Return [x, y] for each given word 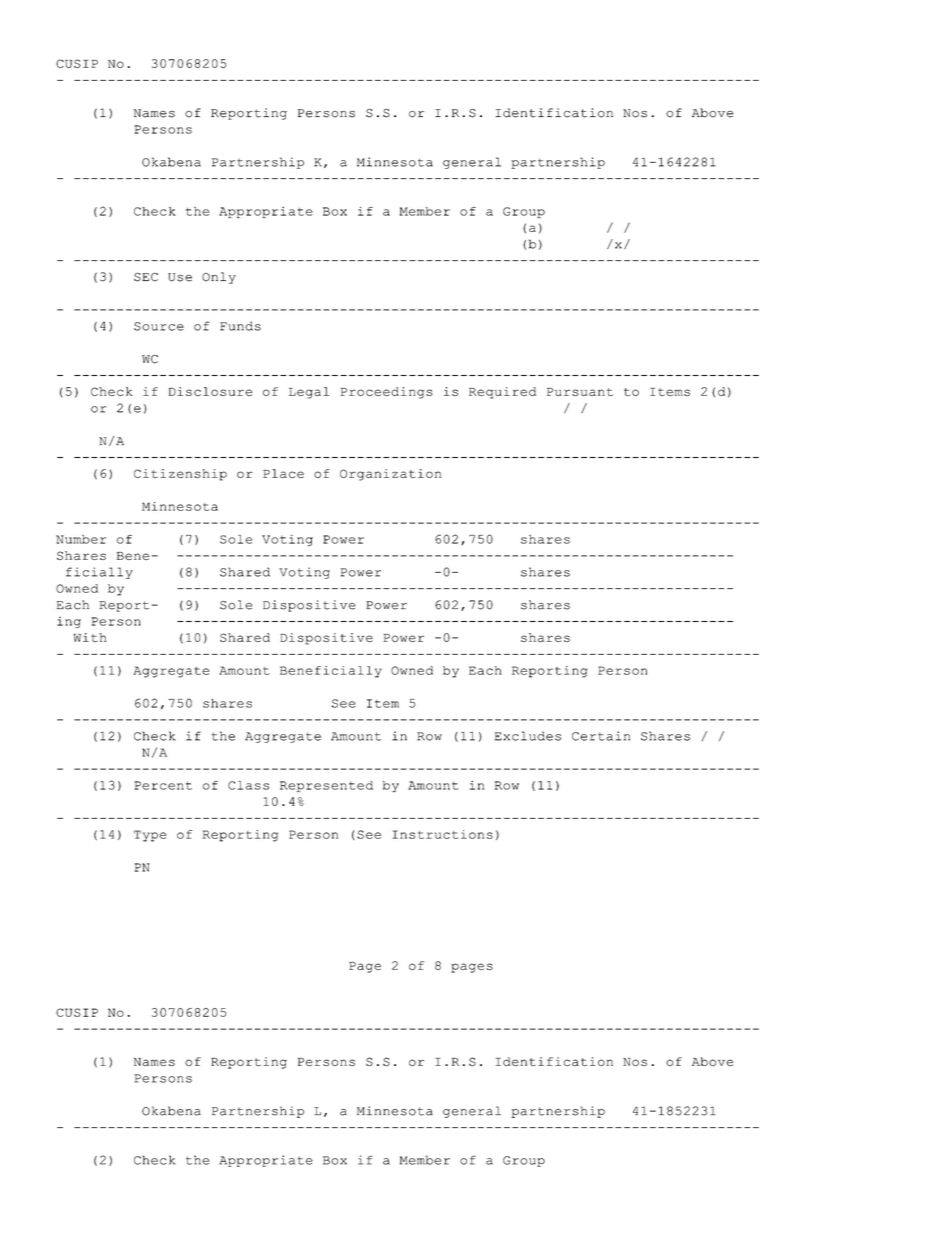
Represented [326, 786]
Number [81, 539]
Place [283, 473]
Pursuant [580, 392]
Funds [240, 326]
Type [150, 836]
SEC [146, 277]
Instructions [442, 834]
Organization [390, 475]
